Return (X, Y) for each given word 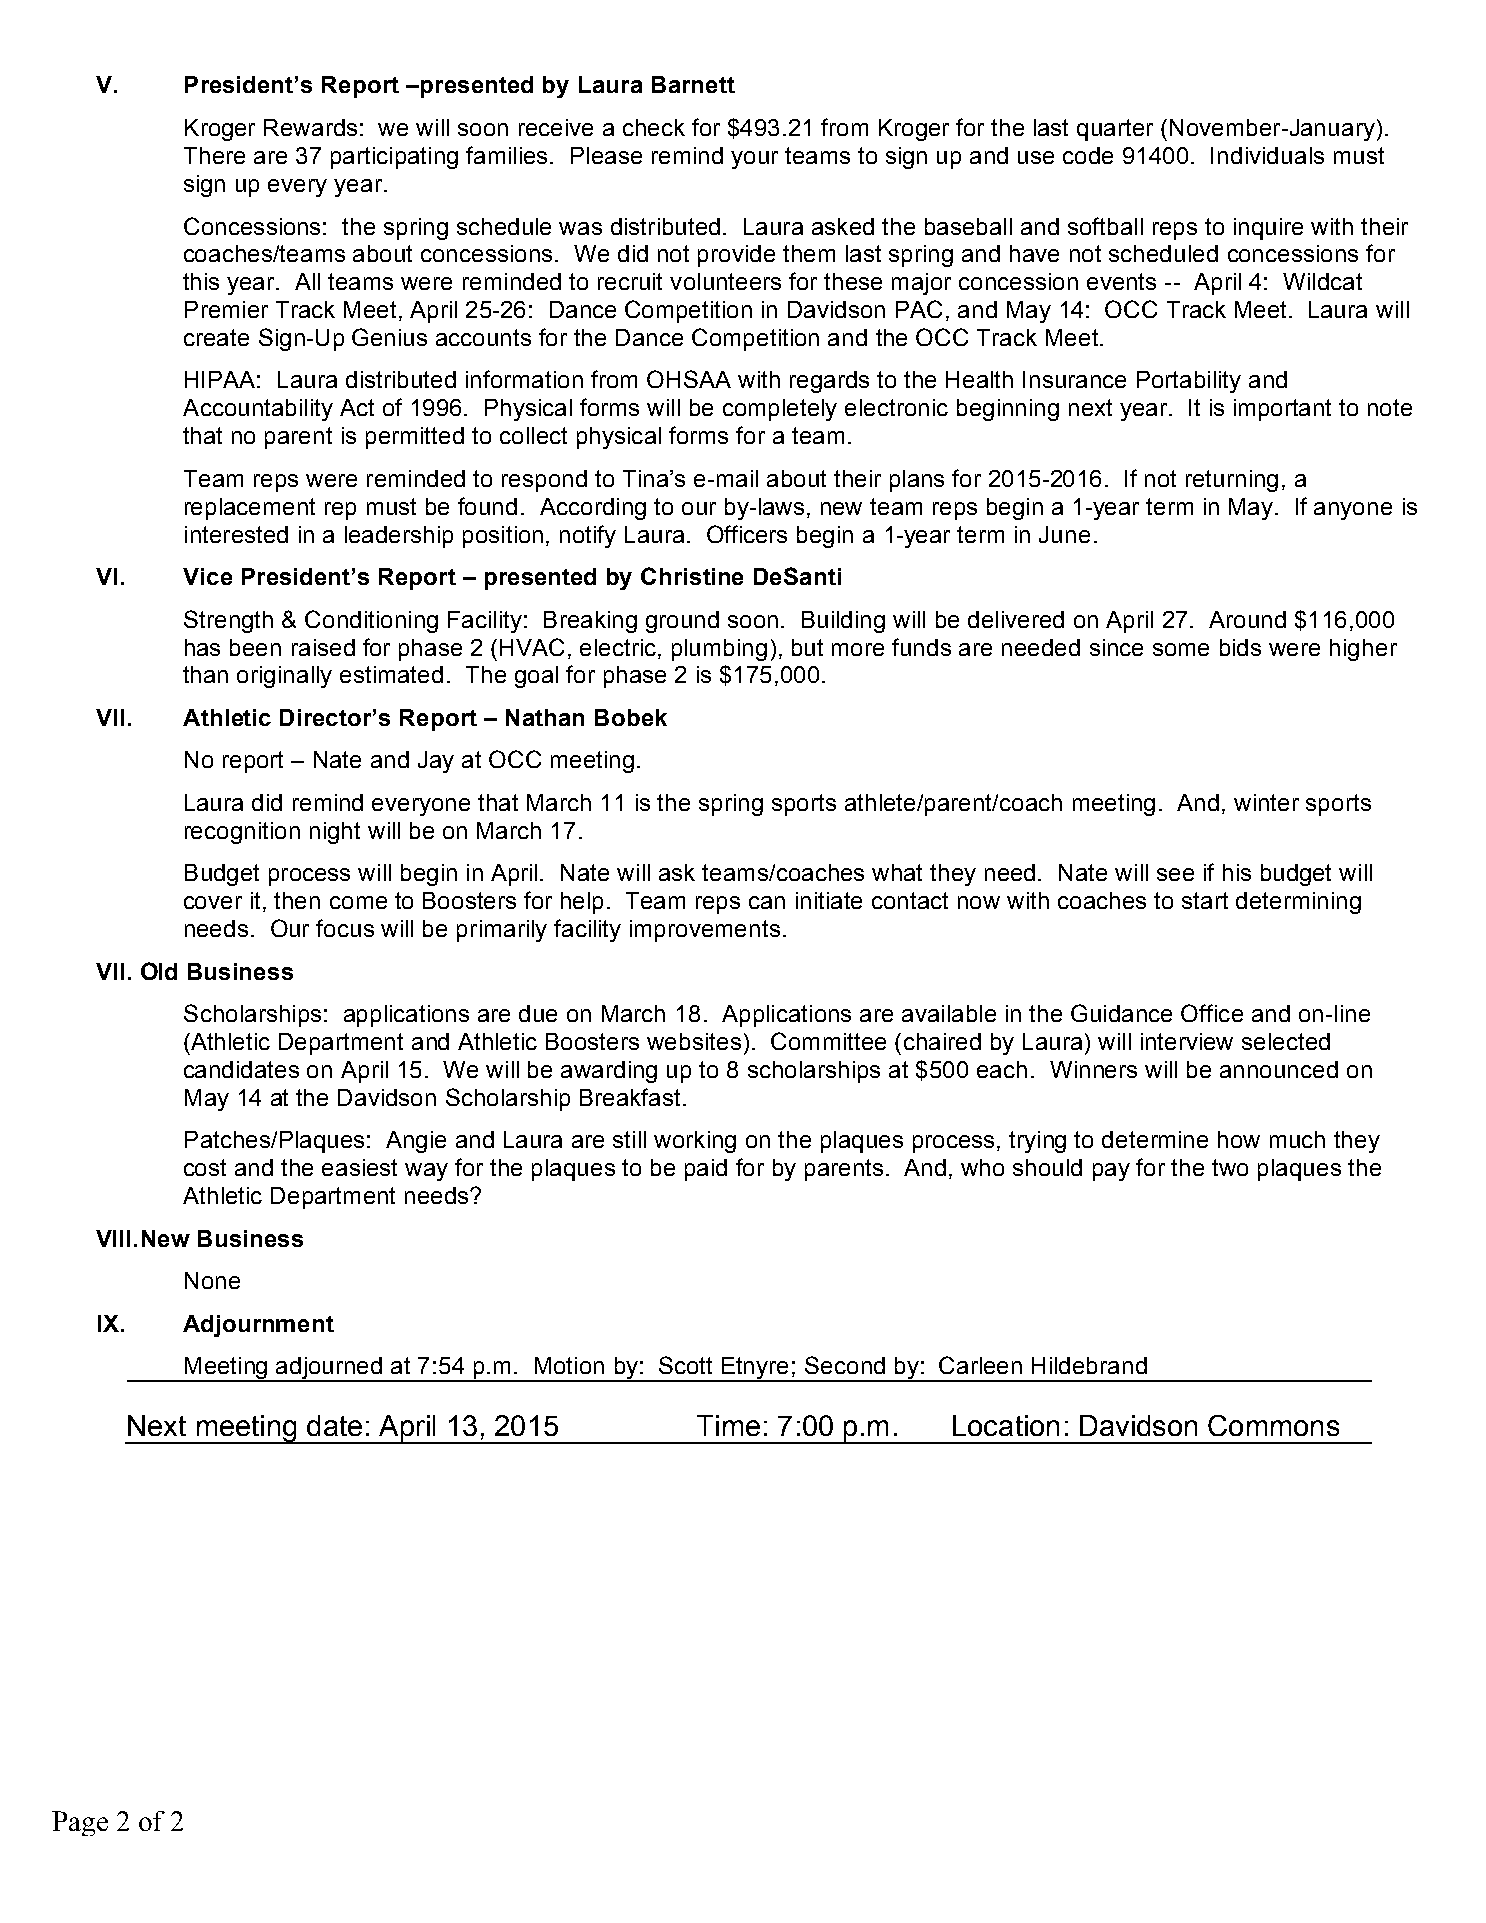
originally (284, 677)
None (212, 1280)
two (1230, 1167)
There (214, 155)
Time (728, 1425)
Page (80, 1823)
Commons (1273, 1425)
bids (1240, 647)
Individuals (1267, 155)
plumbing (719, 650)
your (754, 160)
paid (706, 1170)
